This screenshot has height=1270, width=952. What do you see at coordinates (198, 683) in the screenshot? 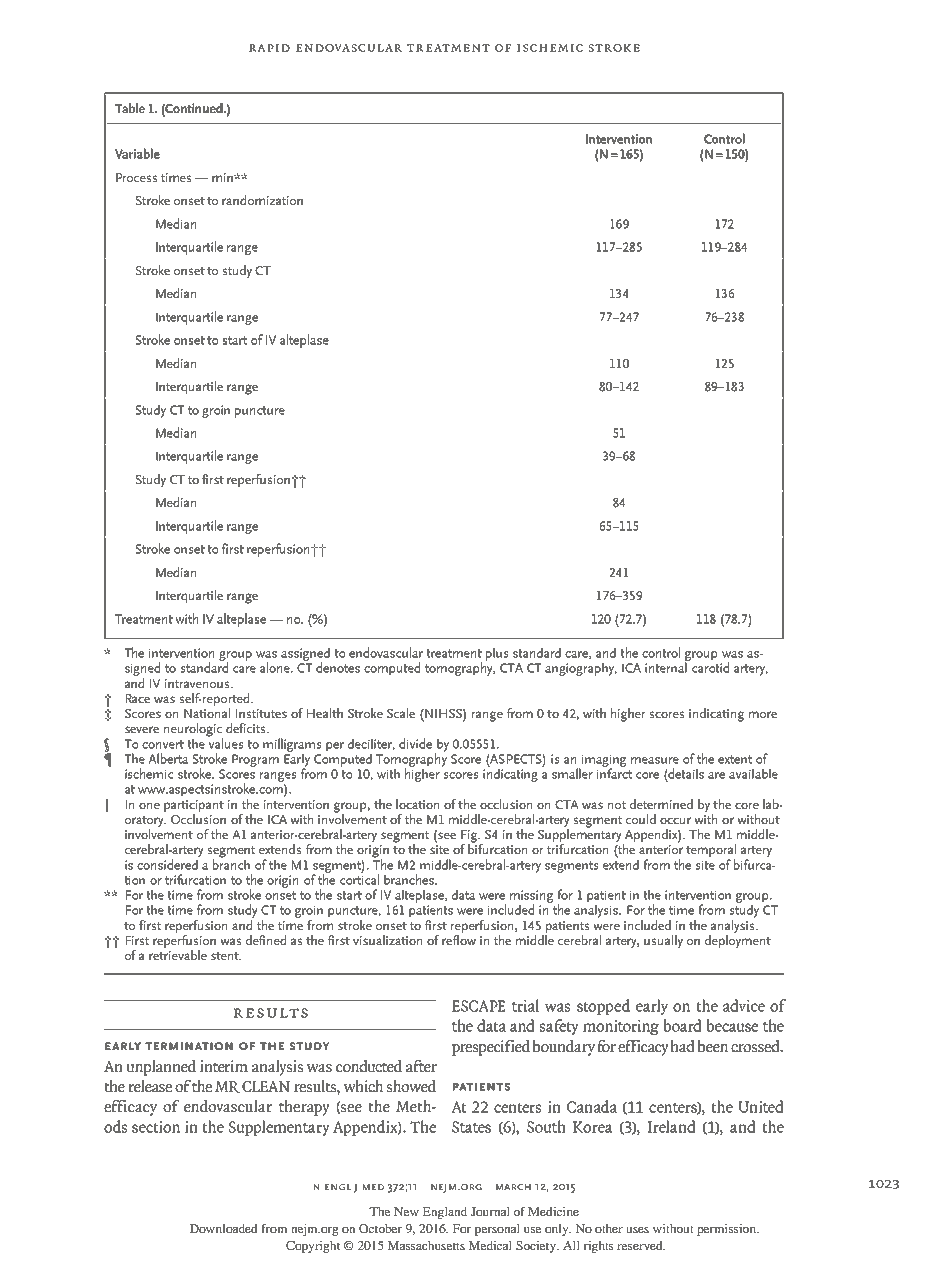
I see `intravenous` at bounding box center [198, 683].
